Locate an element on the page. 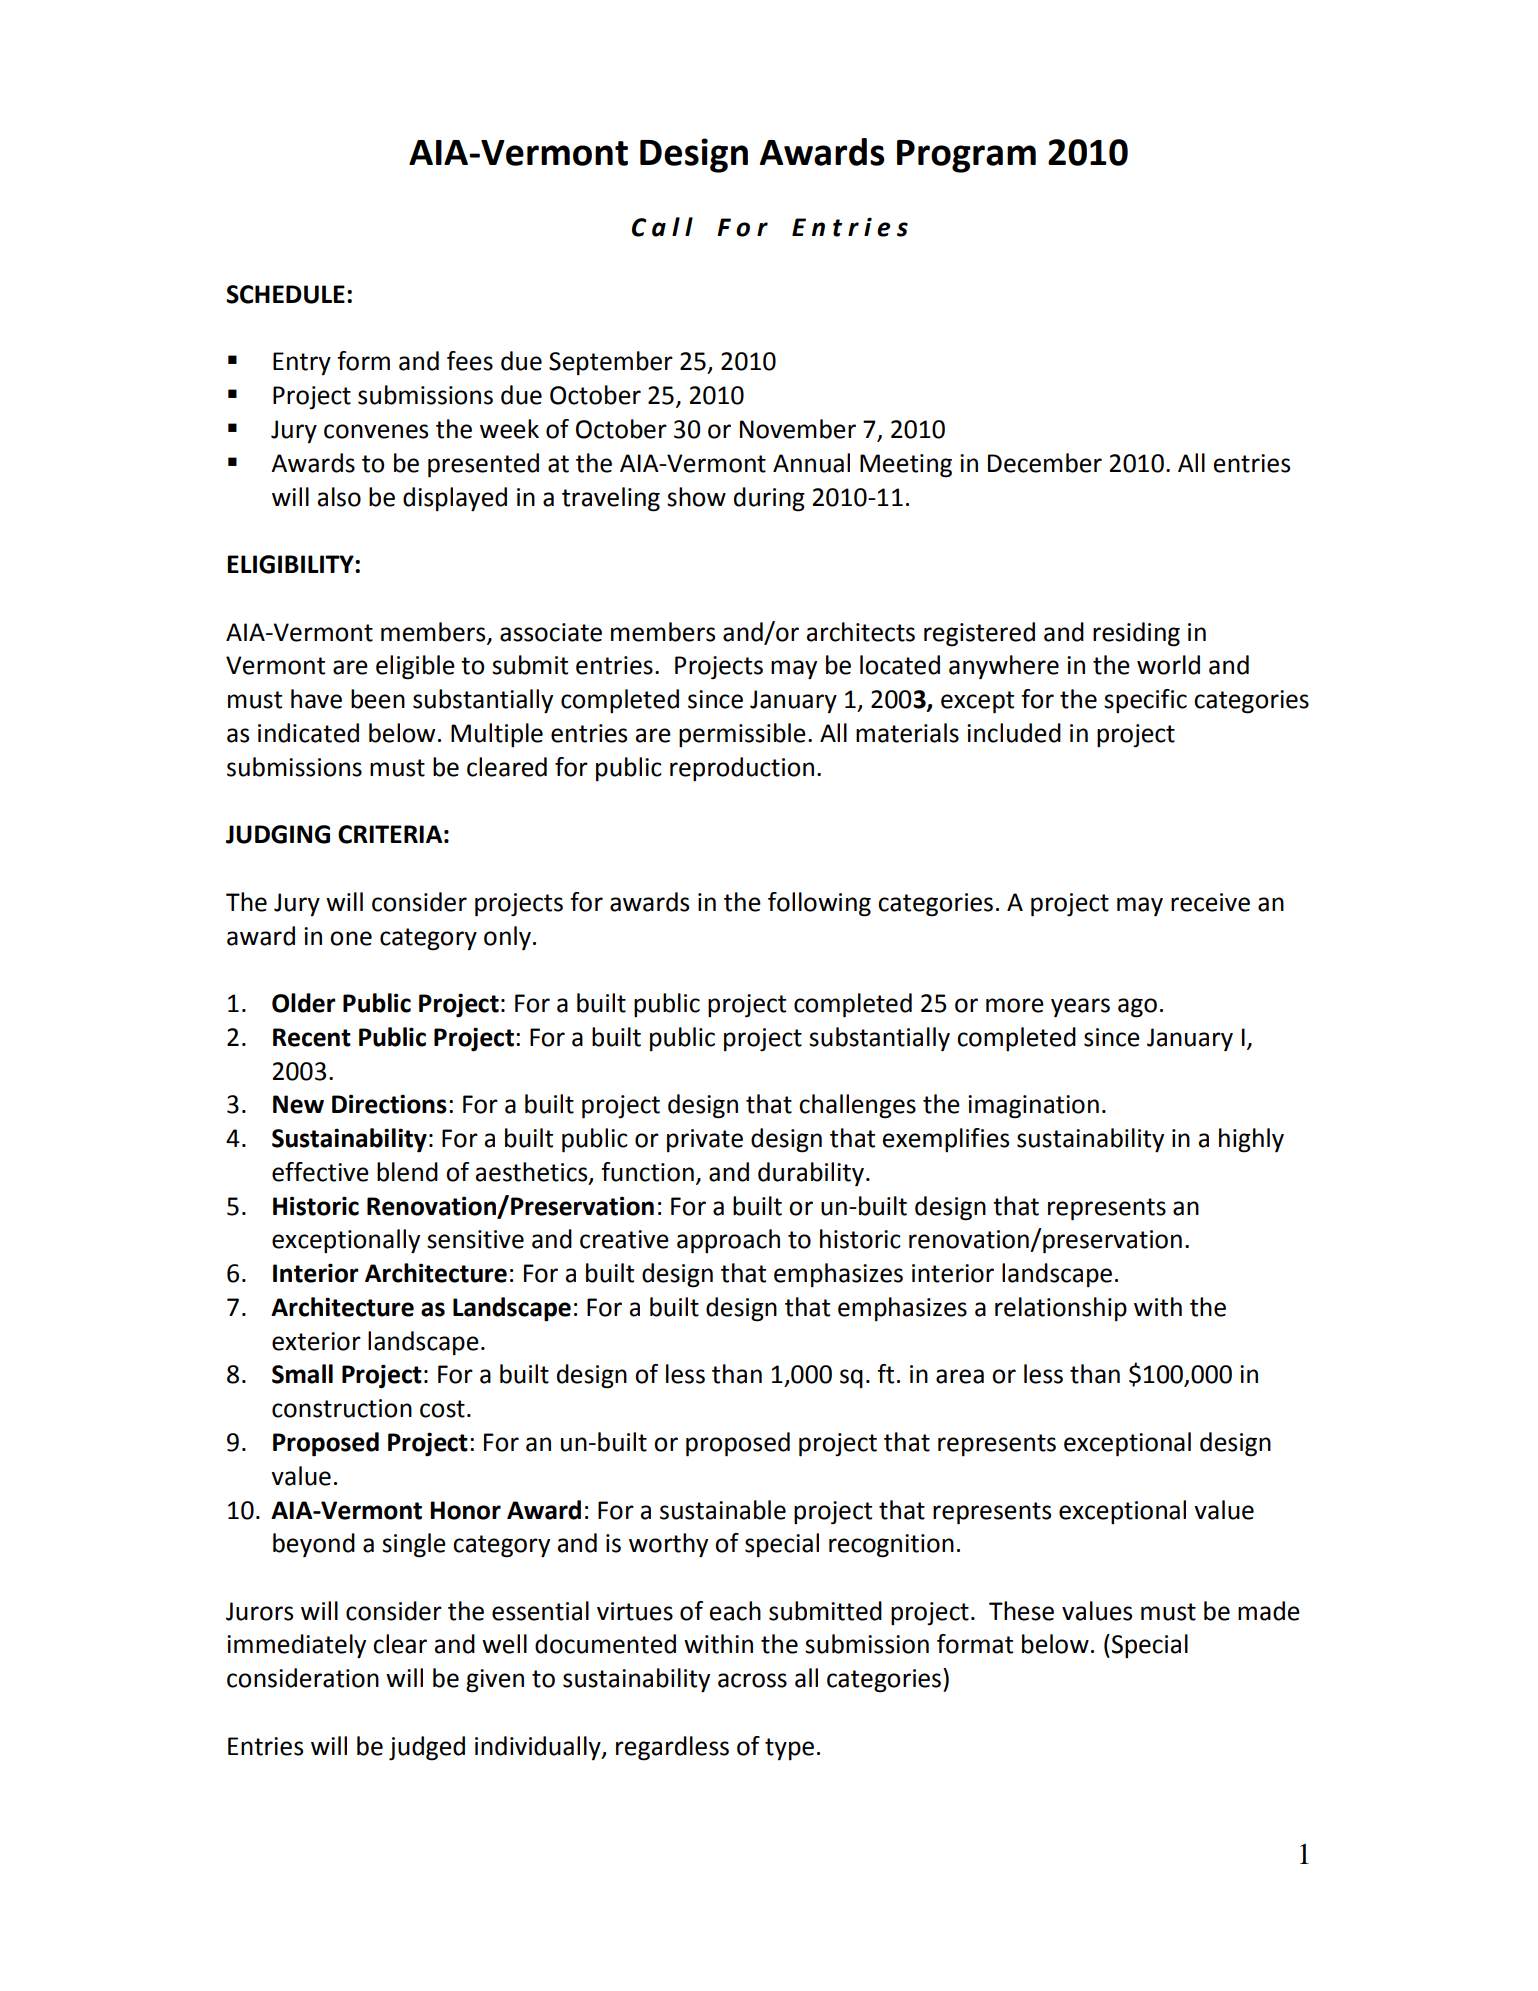 This image has width=1538, height=1991. SCHEDULE is located at coordinates (285, 294).
